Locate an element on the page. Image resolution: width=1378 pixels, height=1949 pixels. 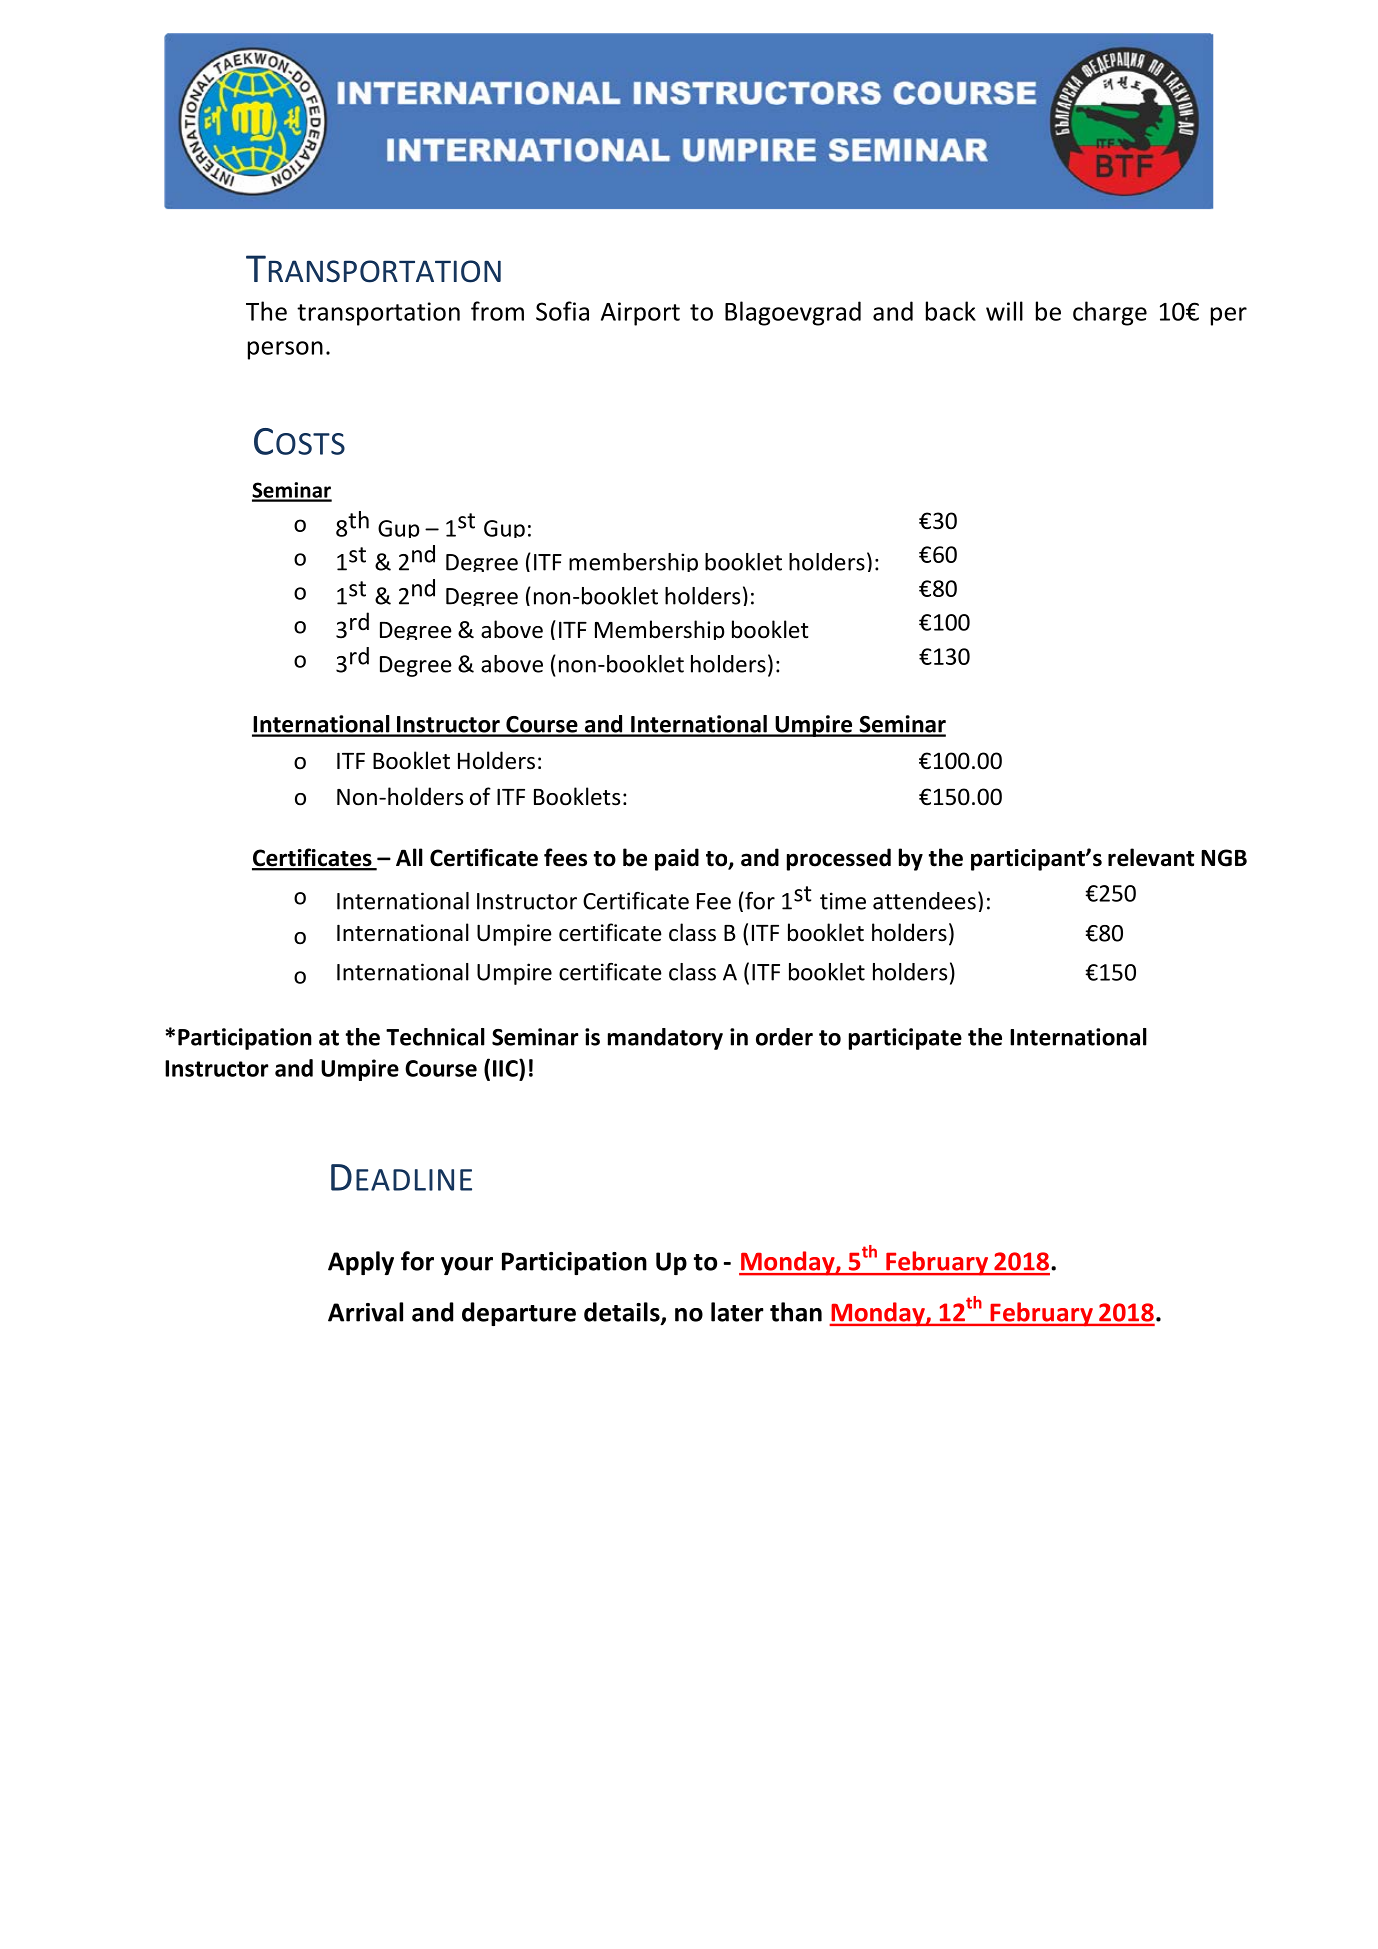
will is located at coordinates (1004, 311).
